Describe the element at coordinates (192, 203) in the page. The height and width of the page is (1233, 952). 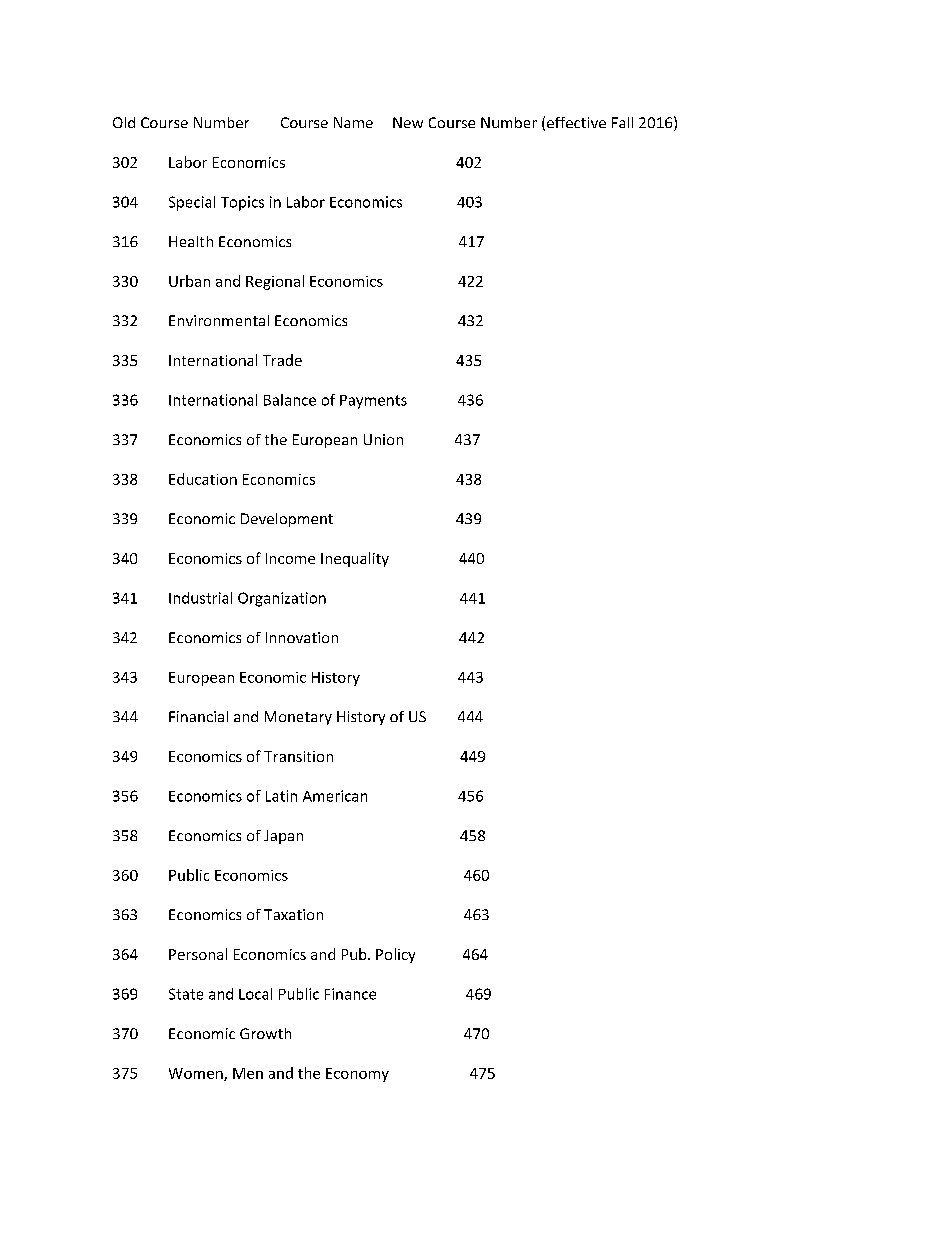
I see `Special` at that location.
